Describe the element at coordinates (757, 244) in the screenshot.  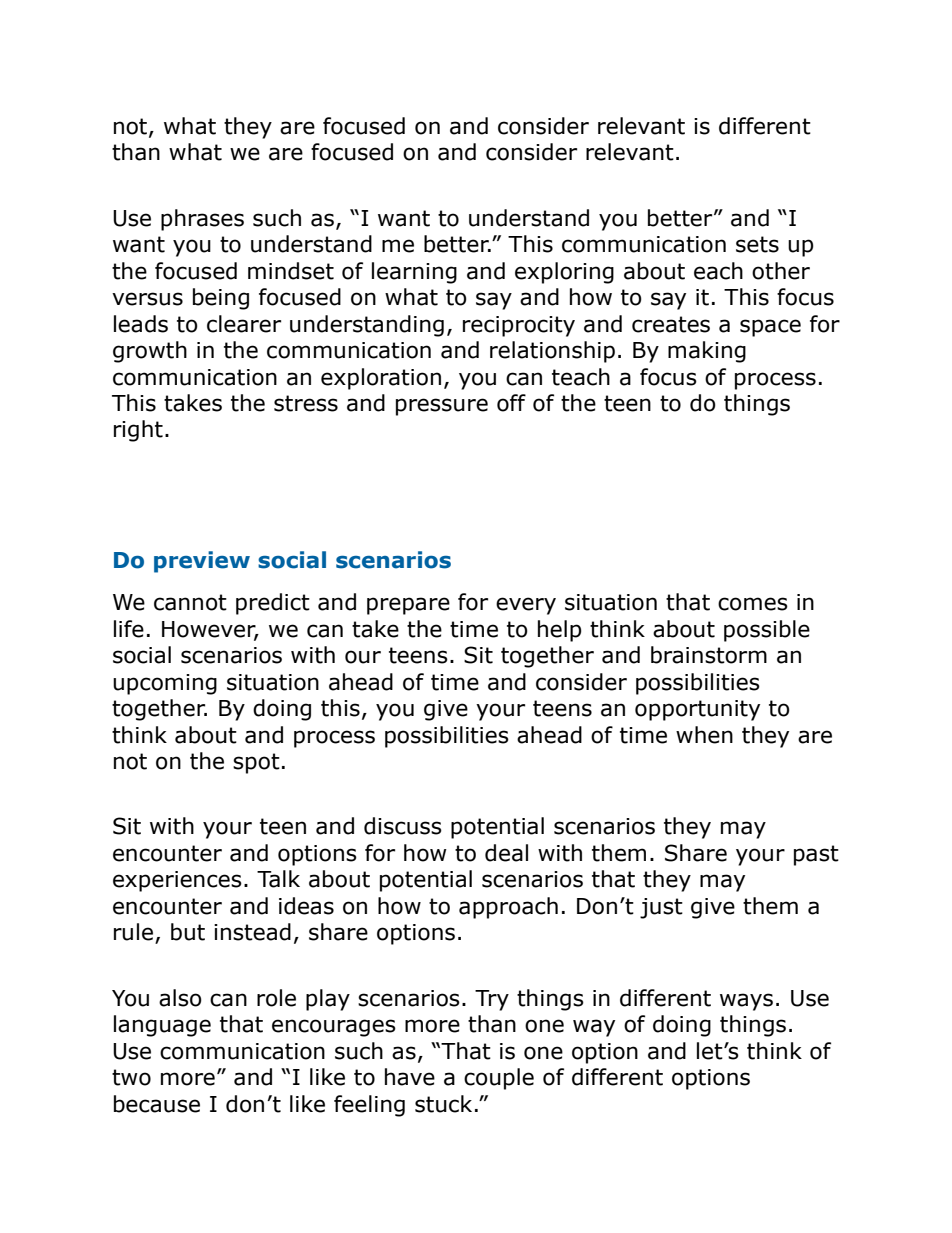
I see `sets` at that location.
